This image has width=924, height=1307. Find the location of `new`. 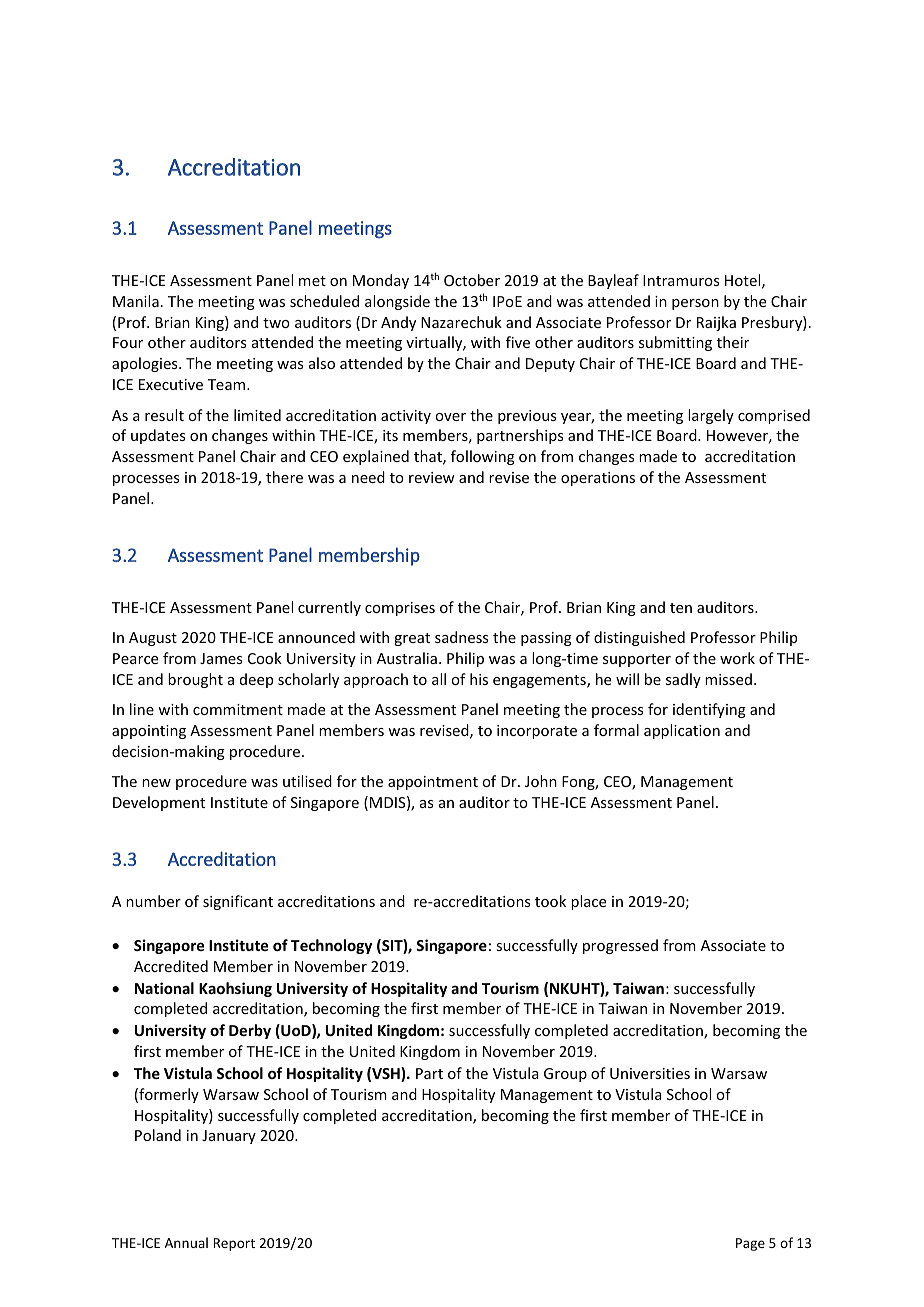

new is located at coordinates (156, 783).
